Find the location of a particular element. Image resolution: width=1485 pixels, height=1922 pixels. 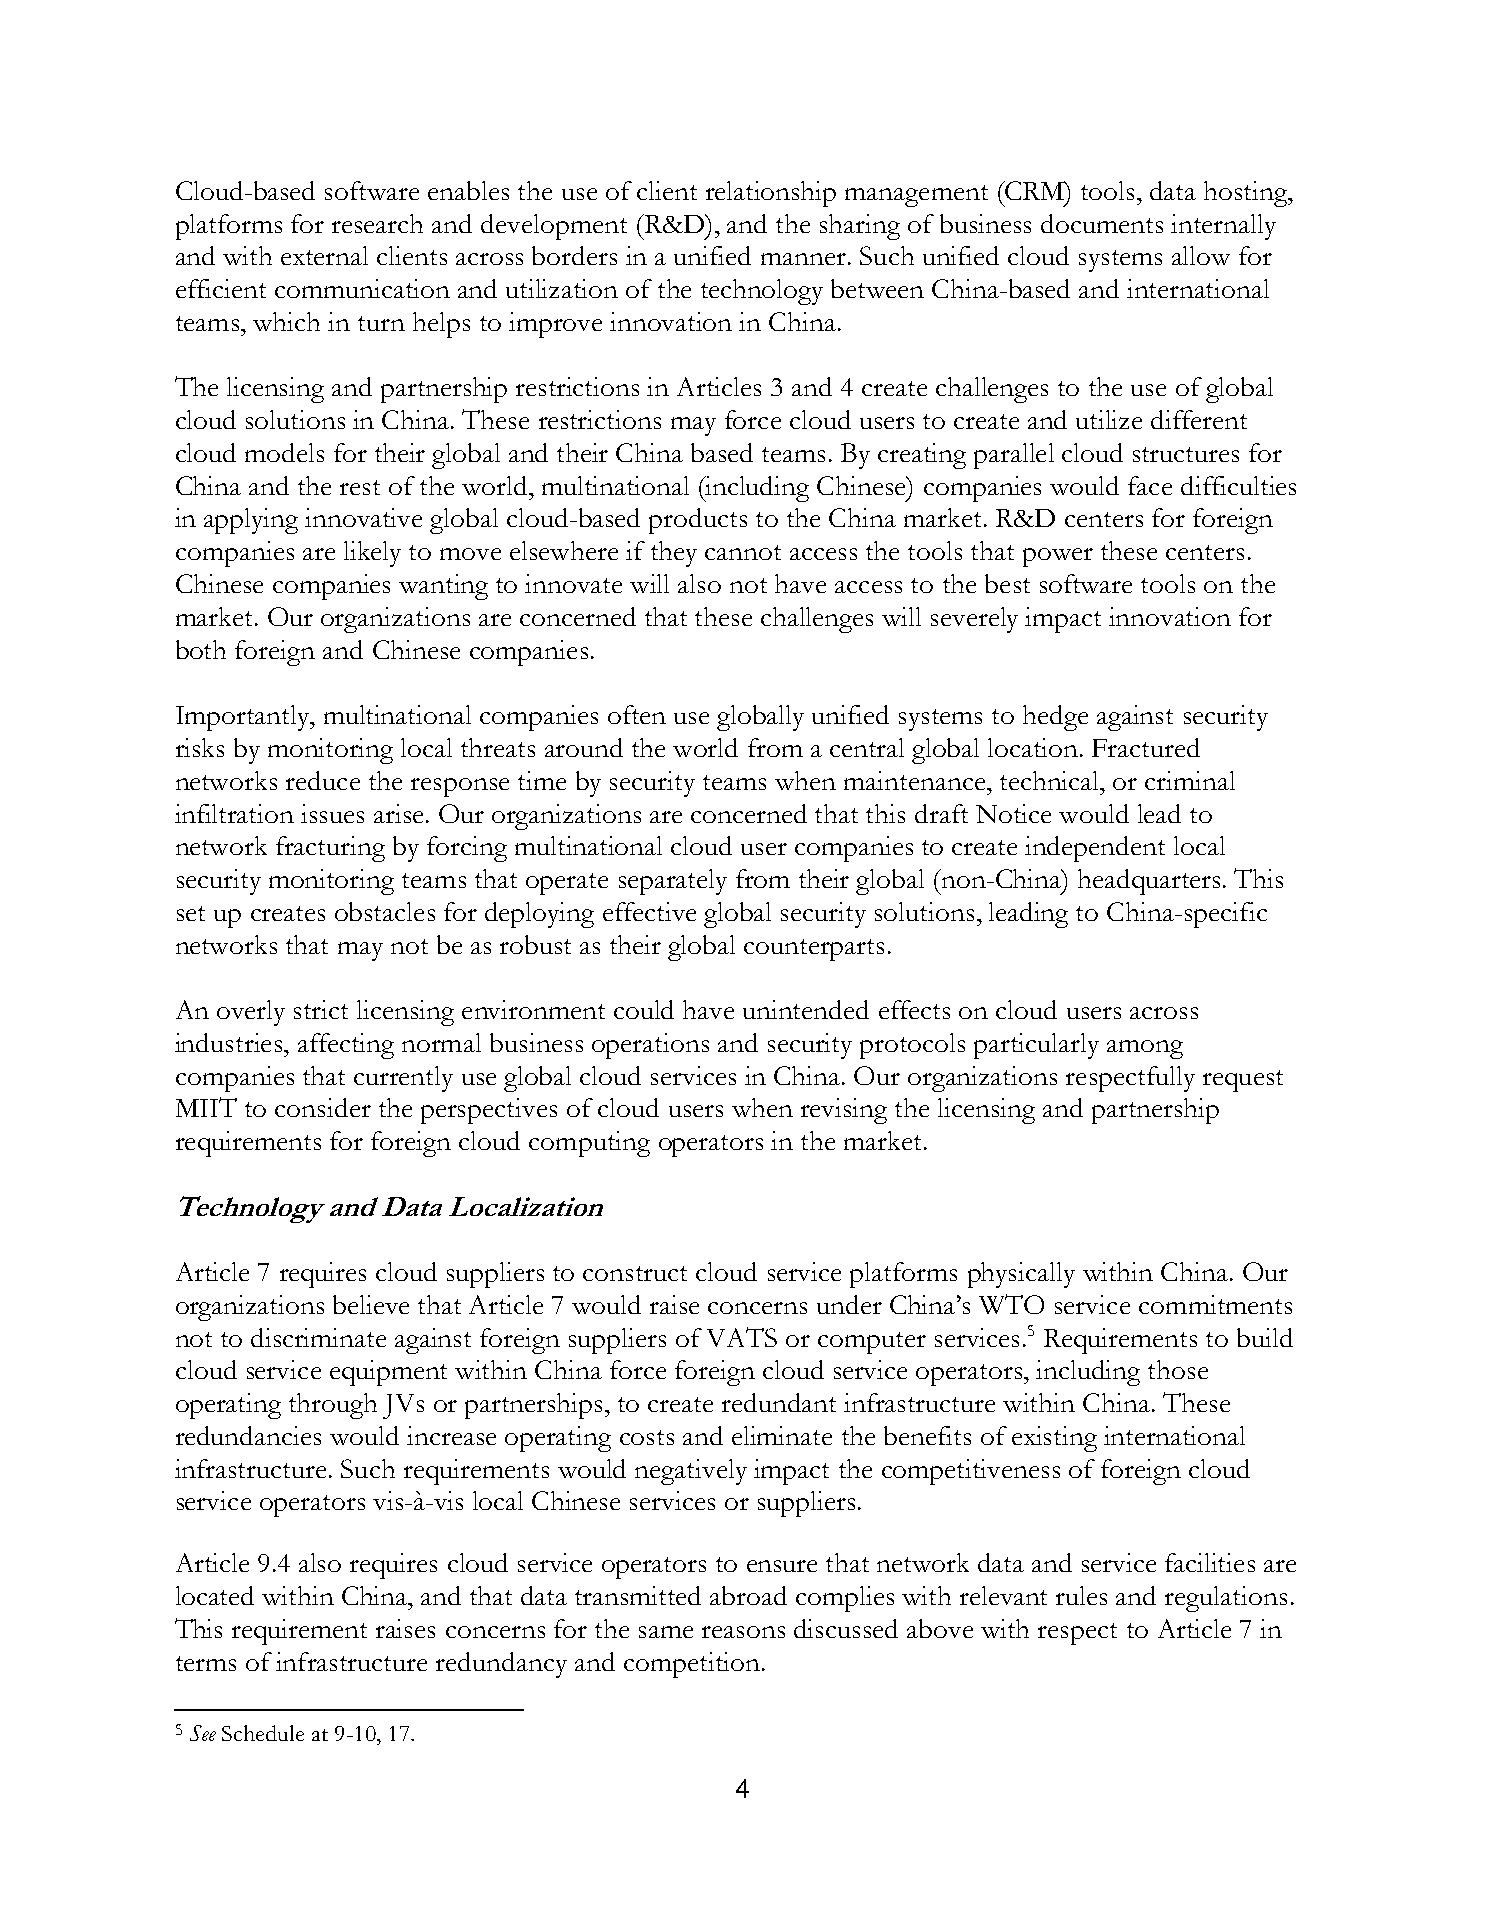

headquarters is located at coordinates (1149, 882).
